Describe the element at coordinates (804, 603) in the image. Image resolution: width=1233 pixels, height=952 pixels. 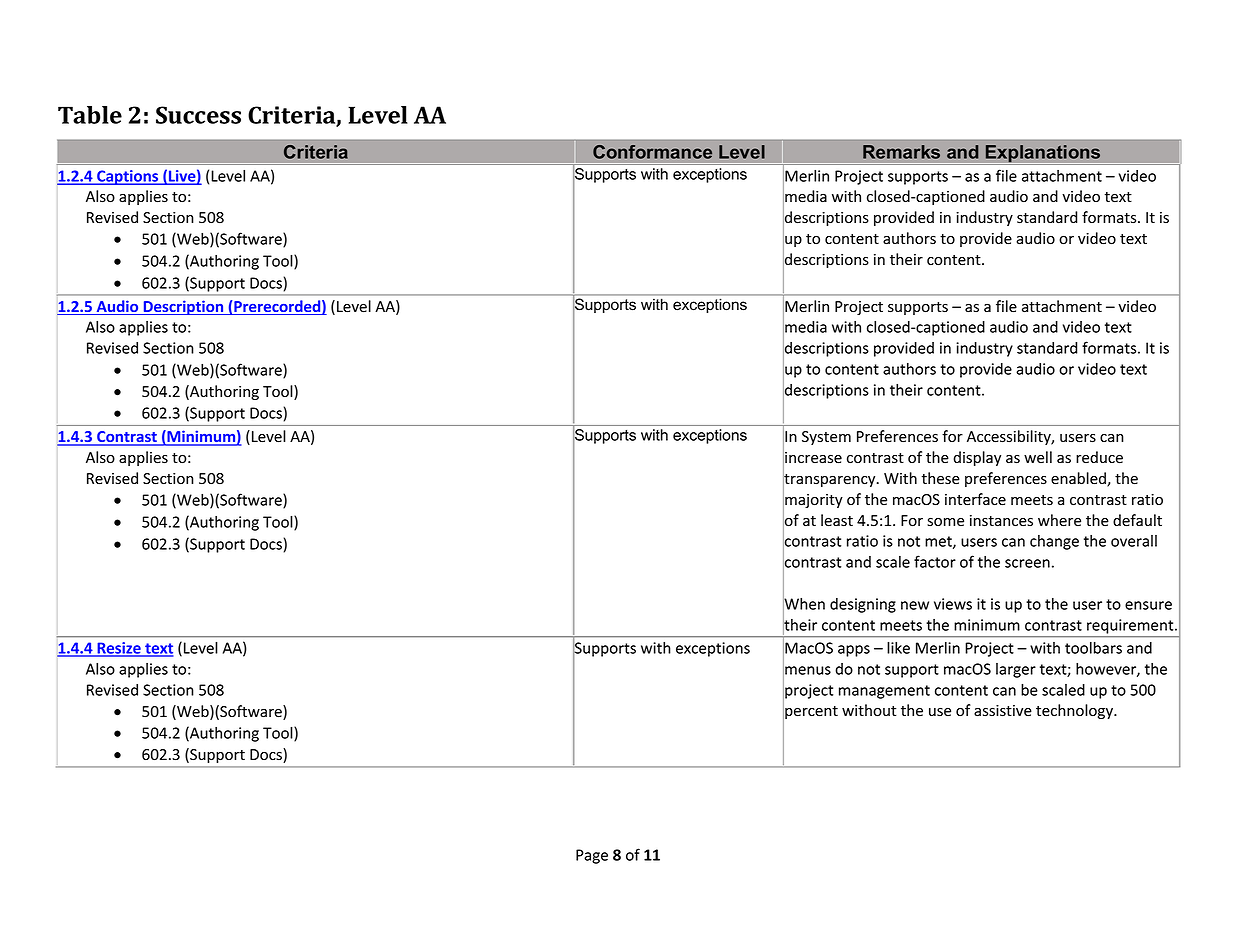
I see `When` at that location.
